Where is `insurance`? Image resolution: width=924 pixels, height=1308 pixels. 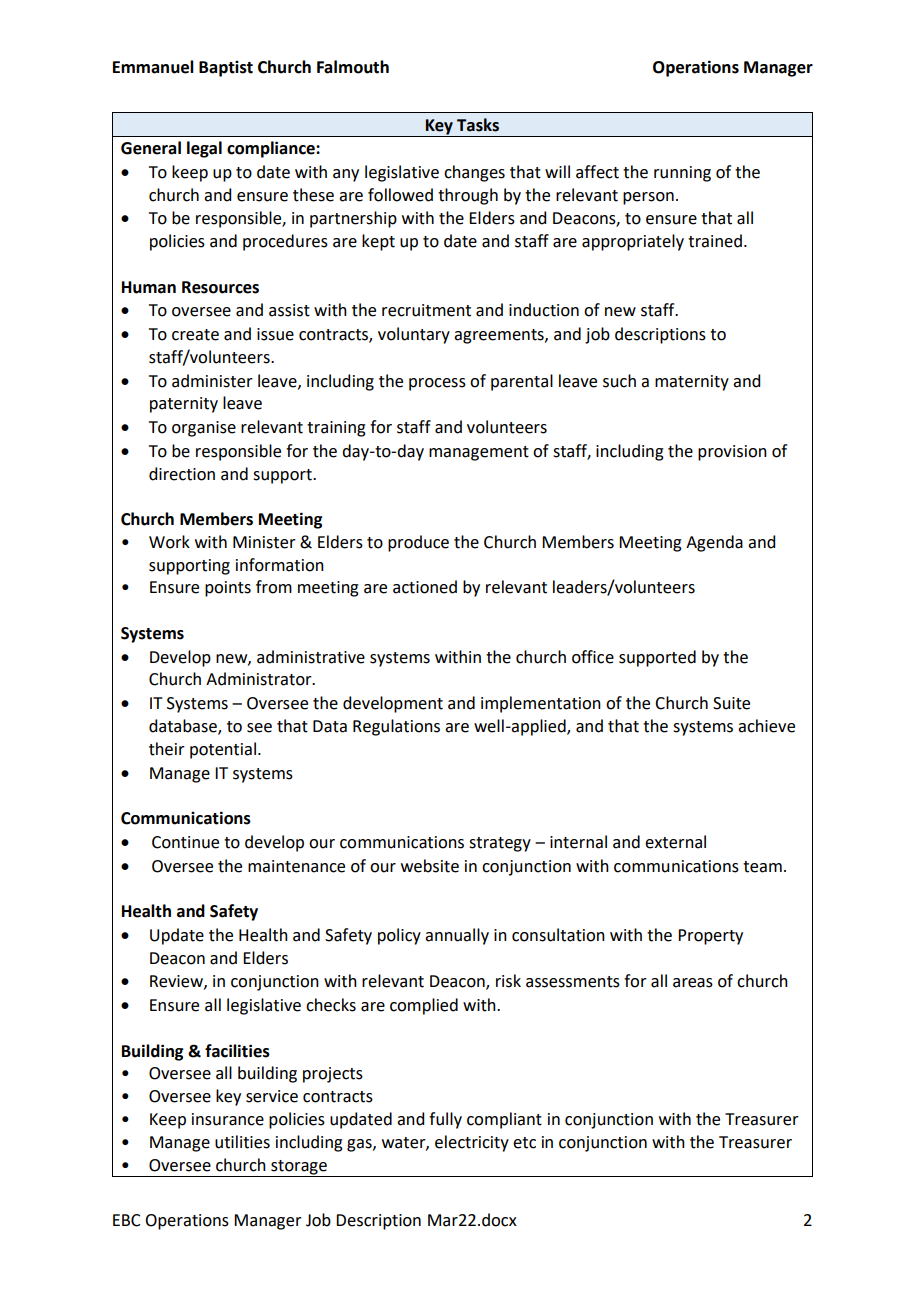 insurance is located at coordinates (228, 1119).
